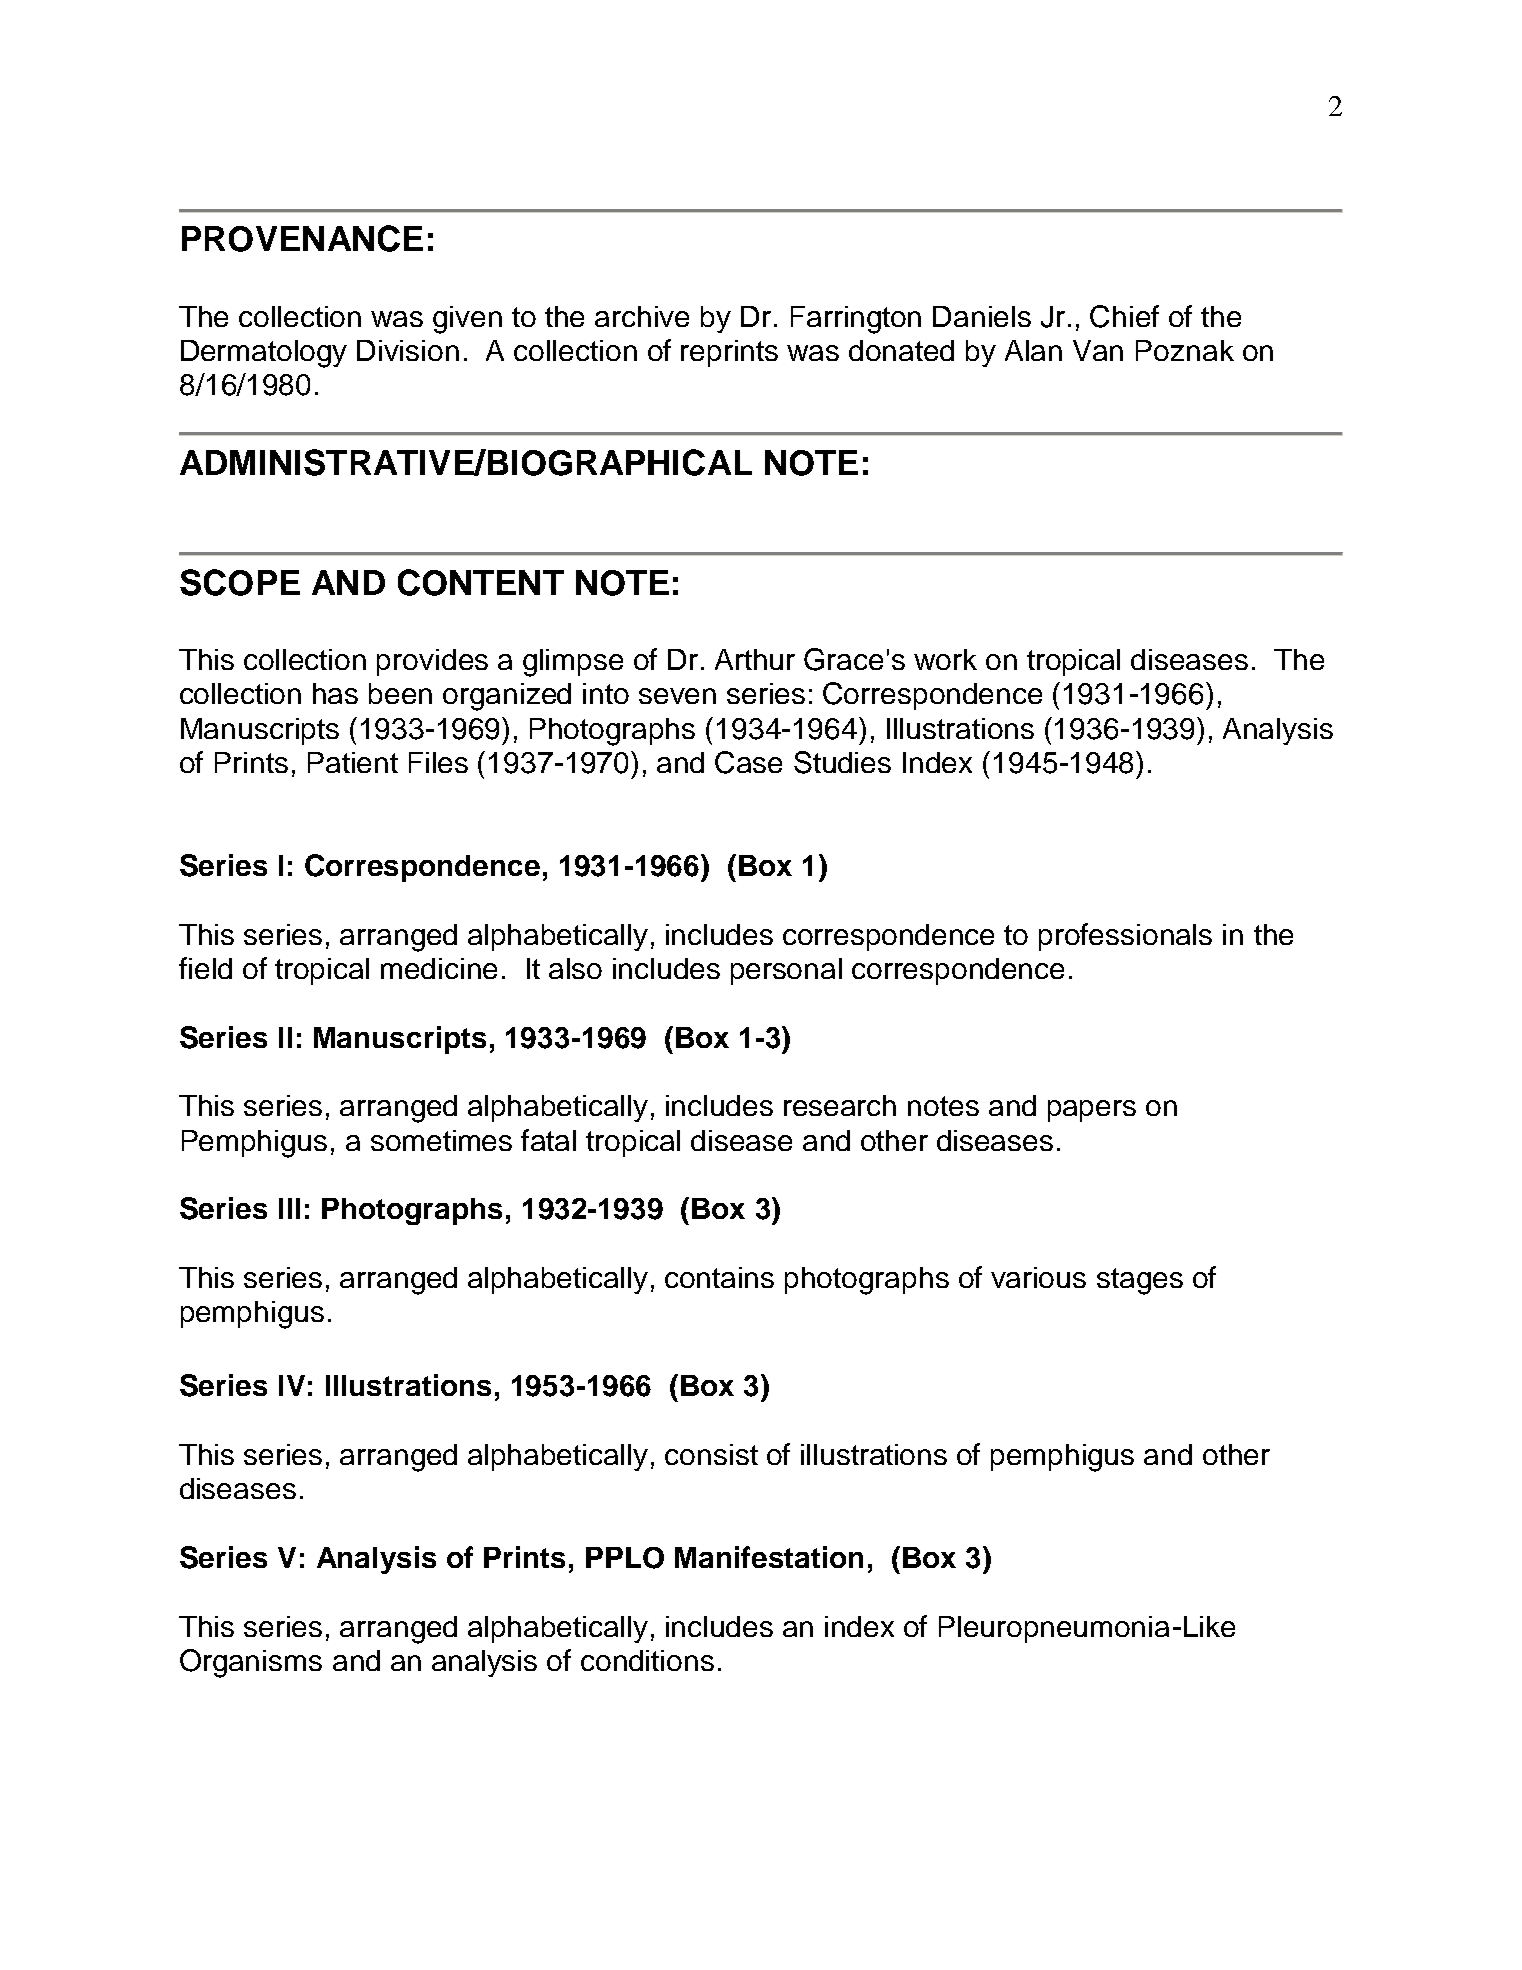 The width and height of the document is (1522, 1970). Describe the element at coordinates (205, 968) in the document. I see `field` at that location.
